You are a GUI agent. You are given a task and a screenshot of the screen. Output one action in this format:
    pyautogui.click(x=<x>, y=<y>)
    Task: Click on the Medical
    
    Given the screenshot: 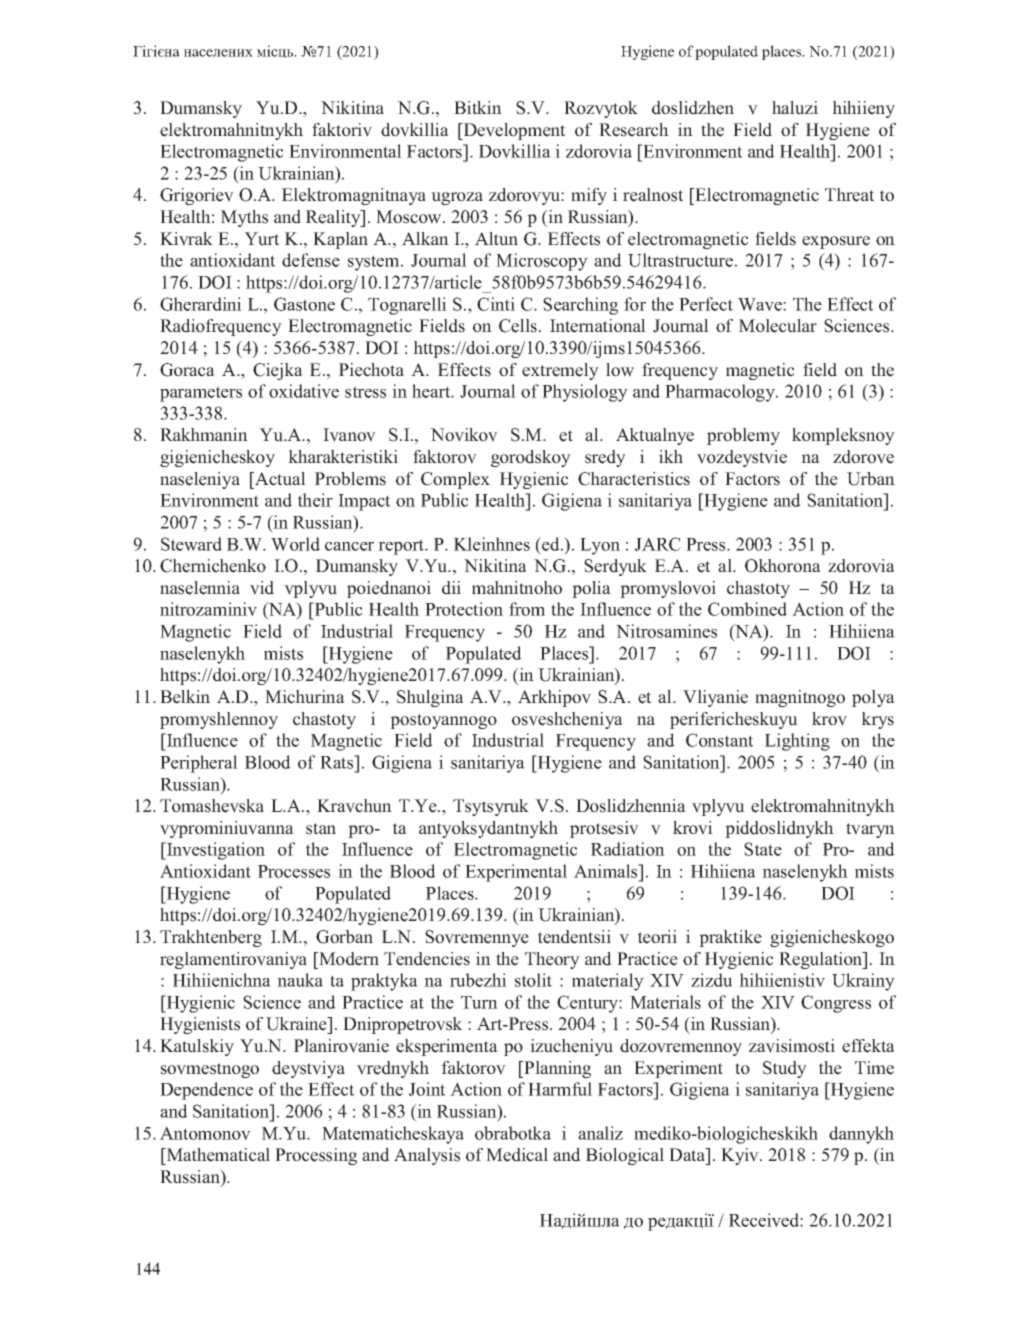 What is the action you would take?
    pyautogui.click(x=517, y=1155)
